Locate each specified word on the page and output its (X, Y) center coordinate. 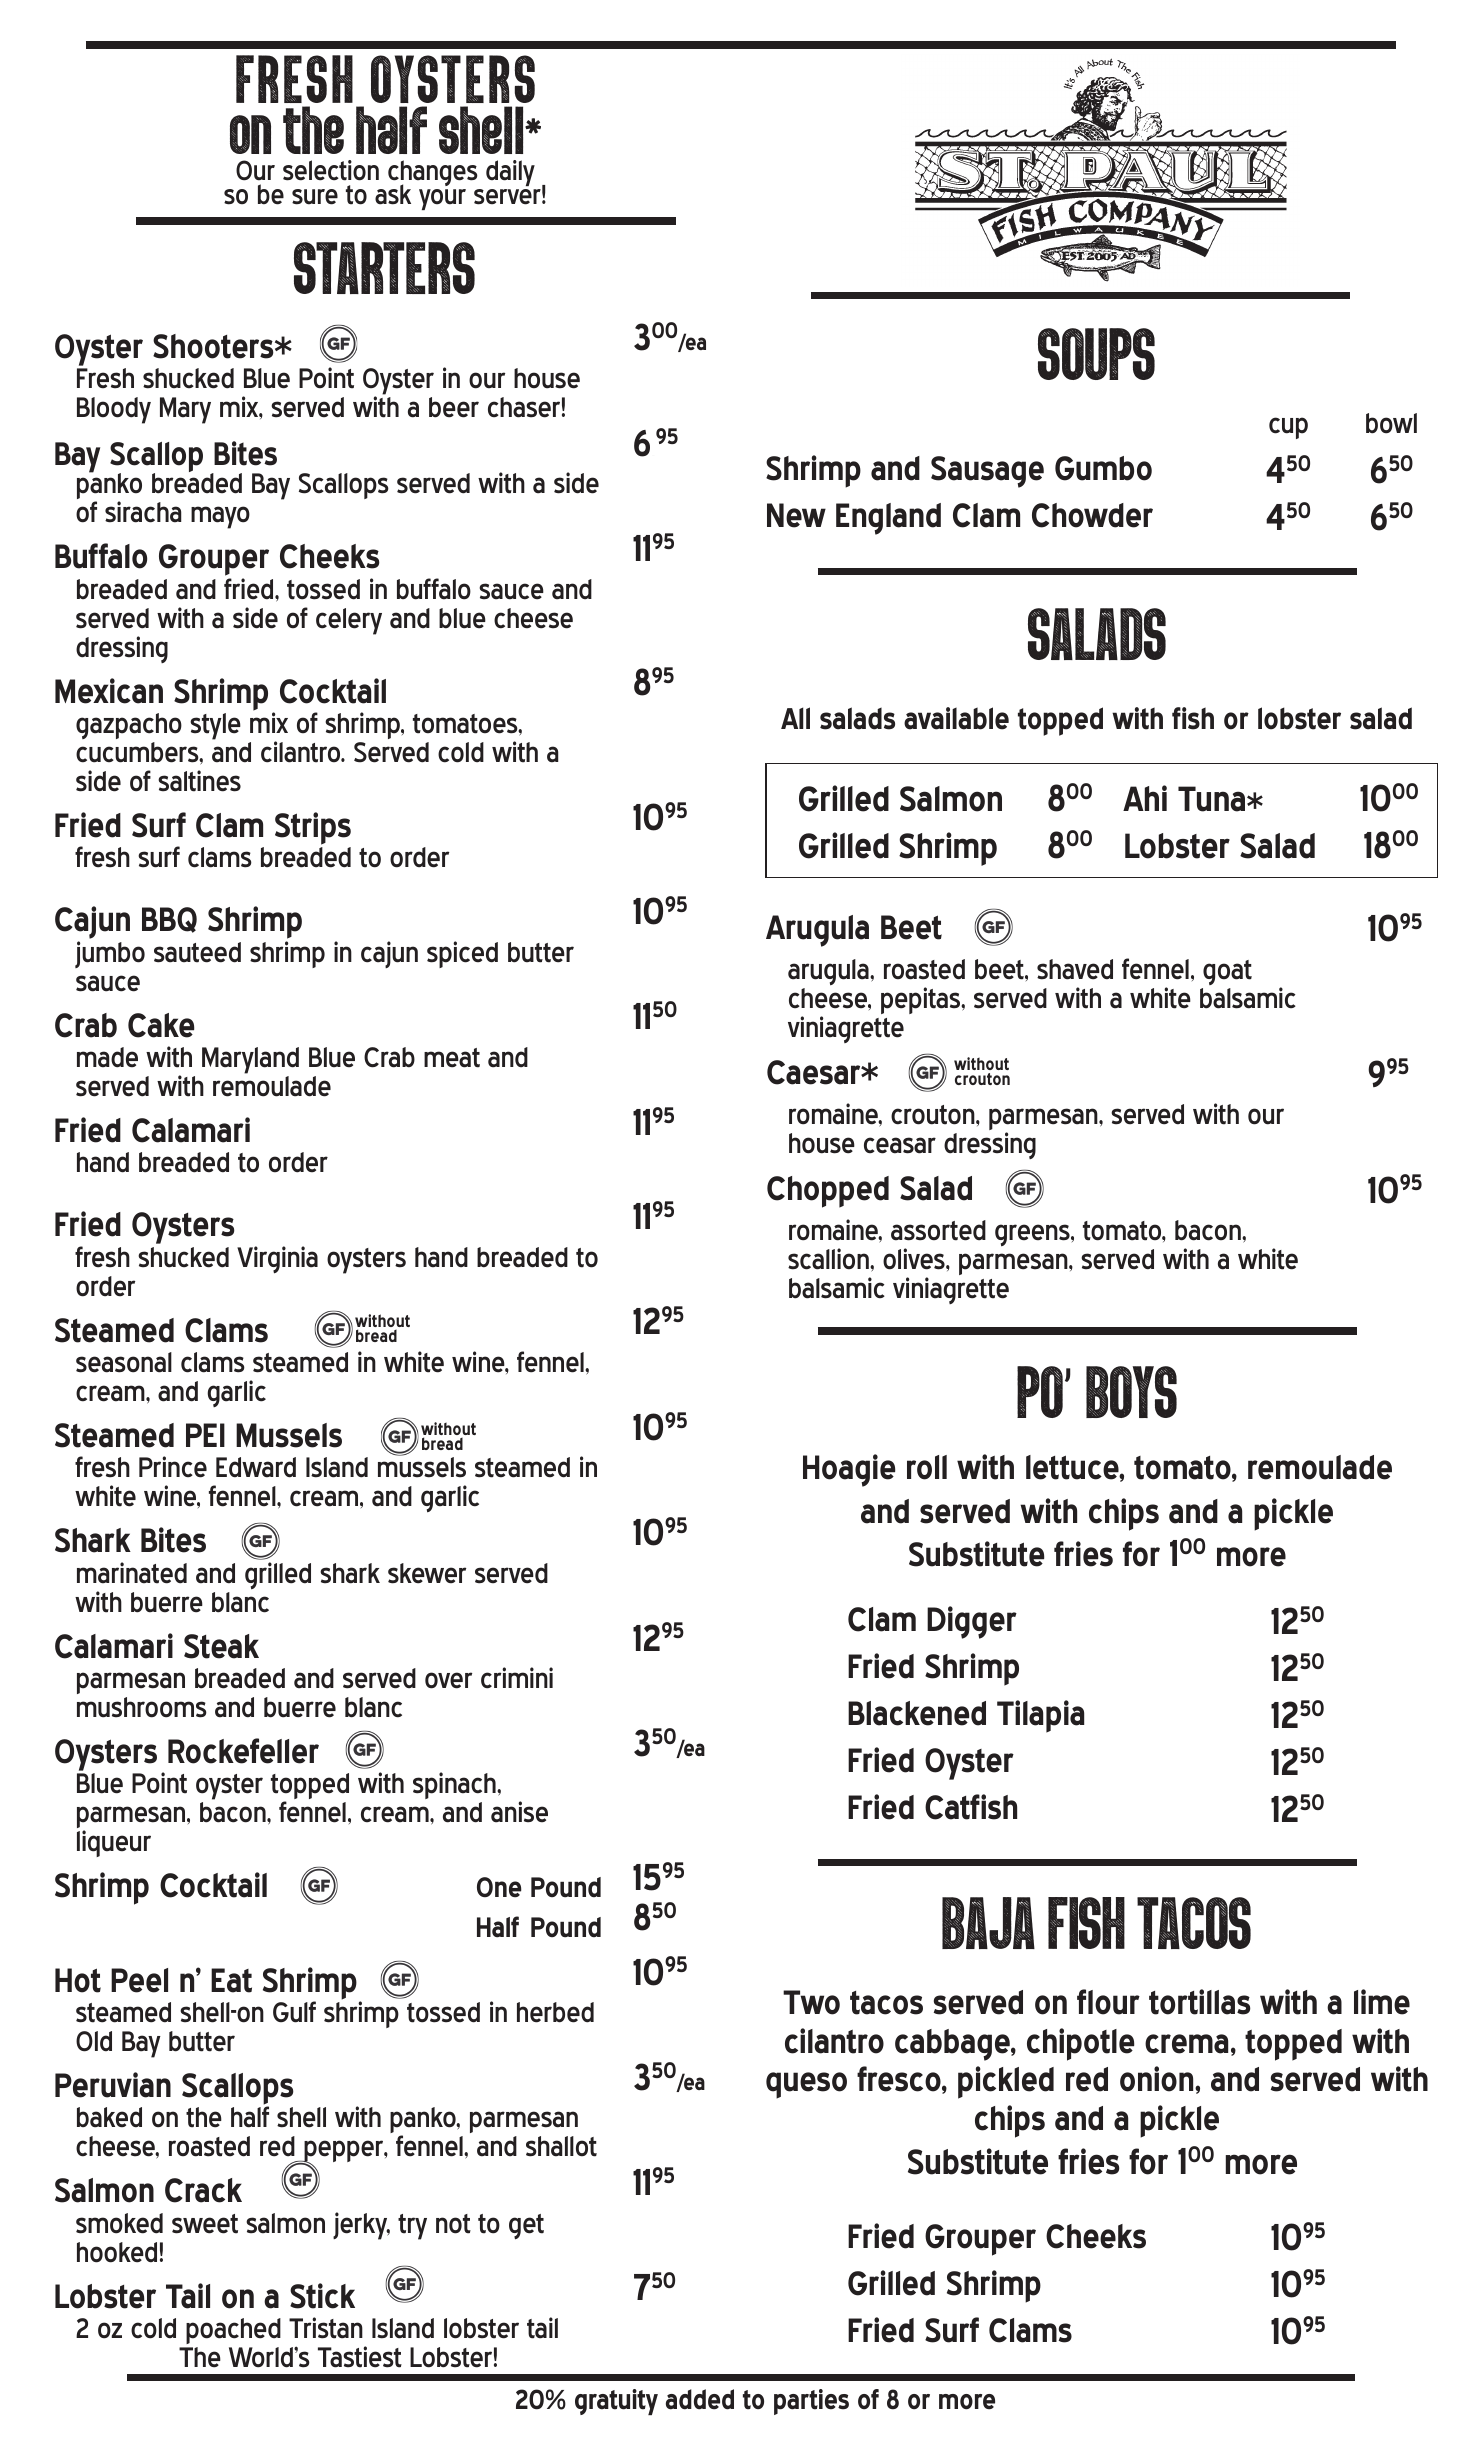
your (442, 199)
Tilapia (1040, 1716)
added (700, 2399)
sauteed (197, 952)
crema (1186, 2044)
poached (233, 2331)
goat (1227, 972)
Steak (221, 1646)
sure (315, 197)
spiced (462, 954)
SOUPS (1096, 354)
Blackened (917, 1713)
